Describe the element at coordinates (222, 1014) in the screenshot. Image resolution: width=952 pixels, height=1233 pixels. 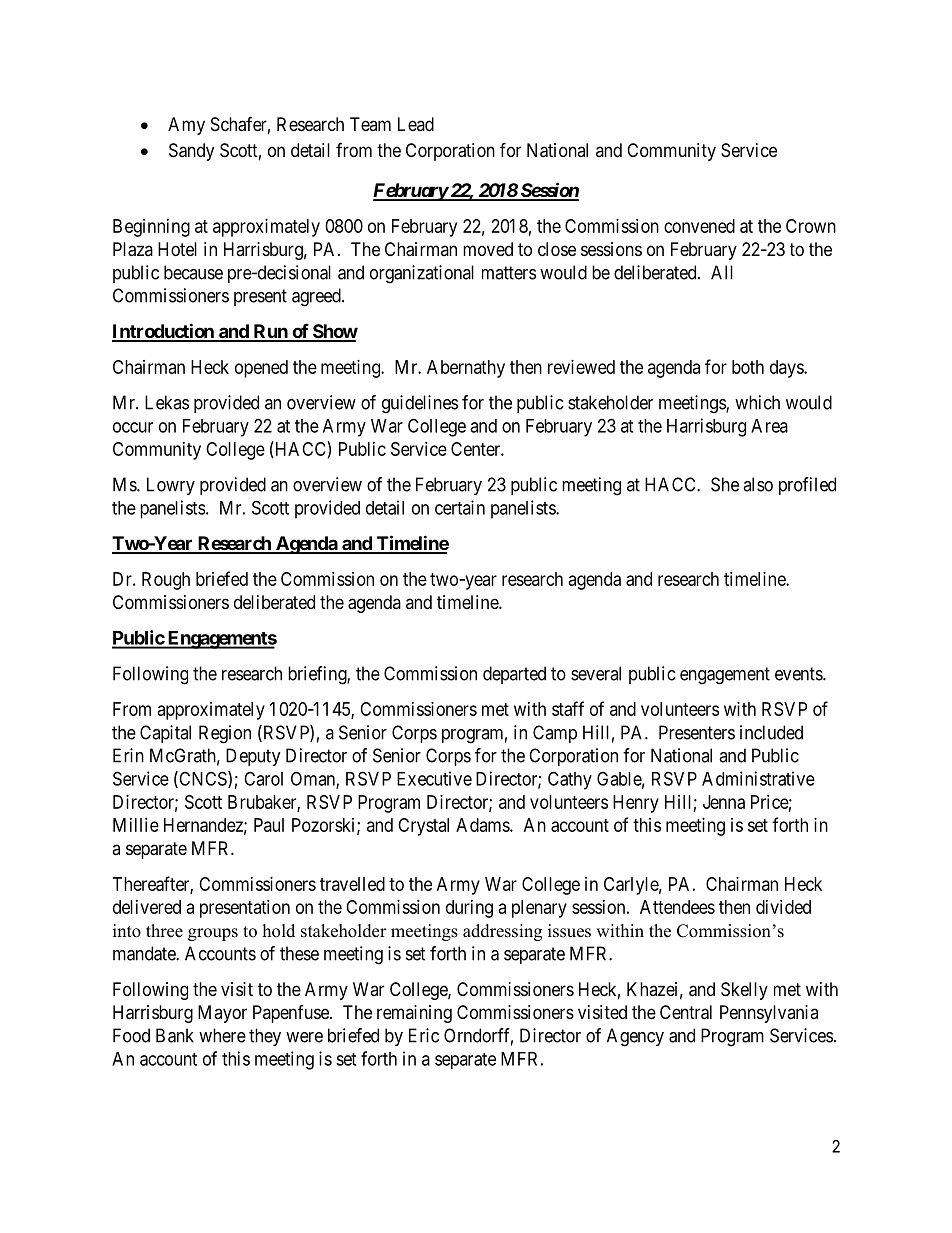
I see `Mayor` at that location.
